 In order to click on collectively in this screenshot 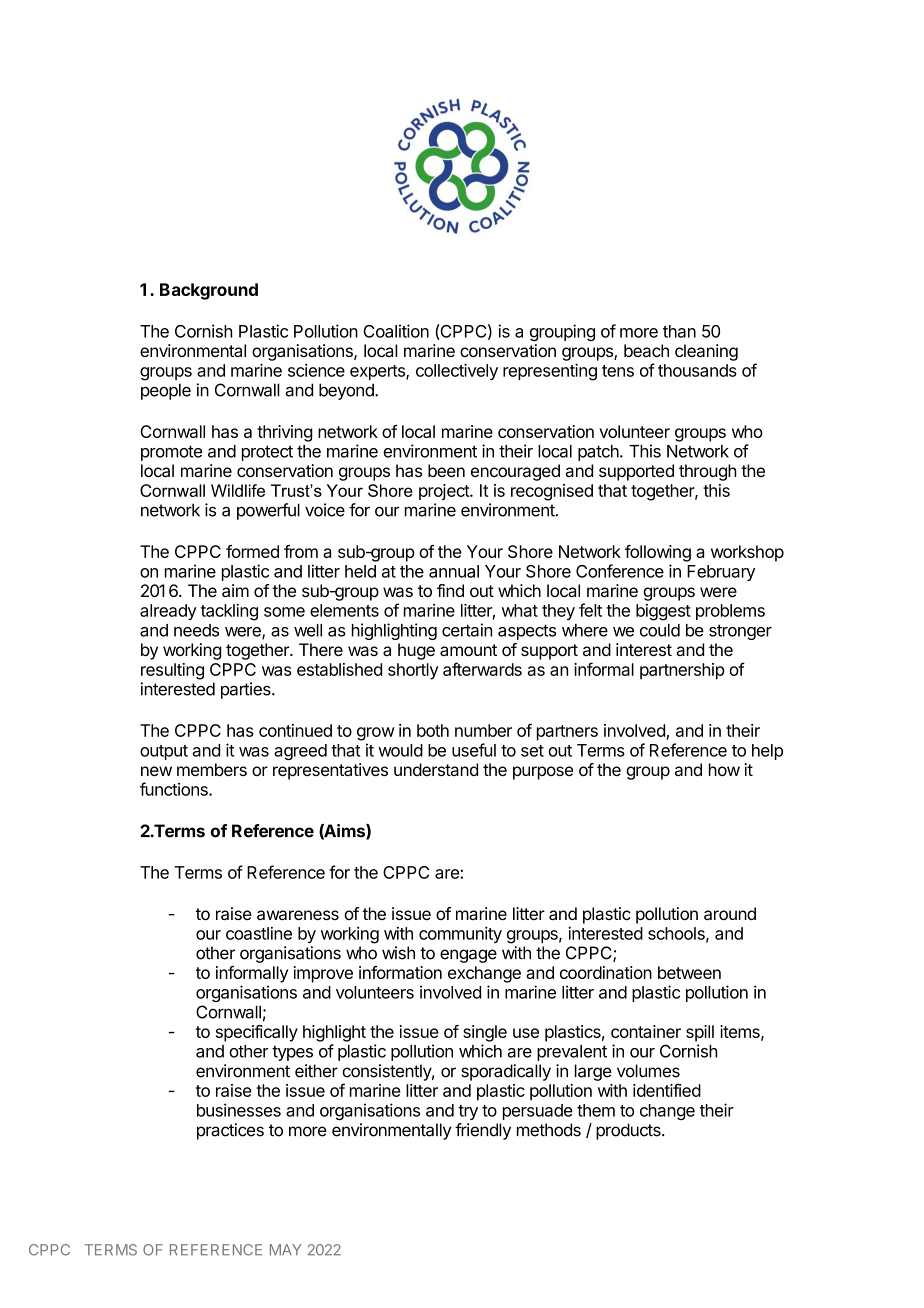, I will do `click(457, 371)`.
